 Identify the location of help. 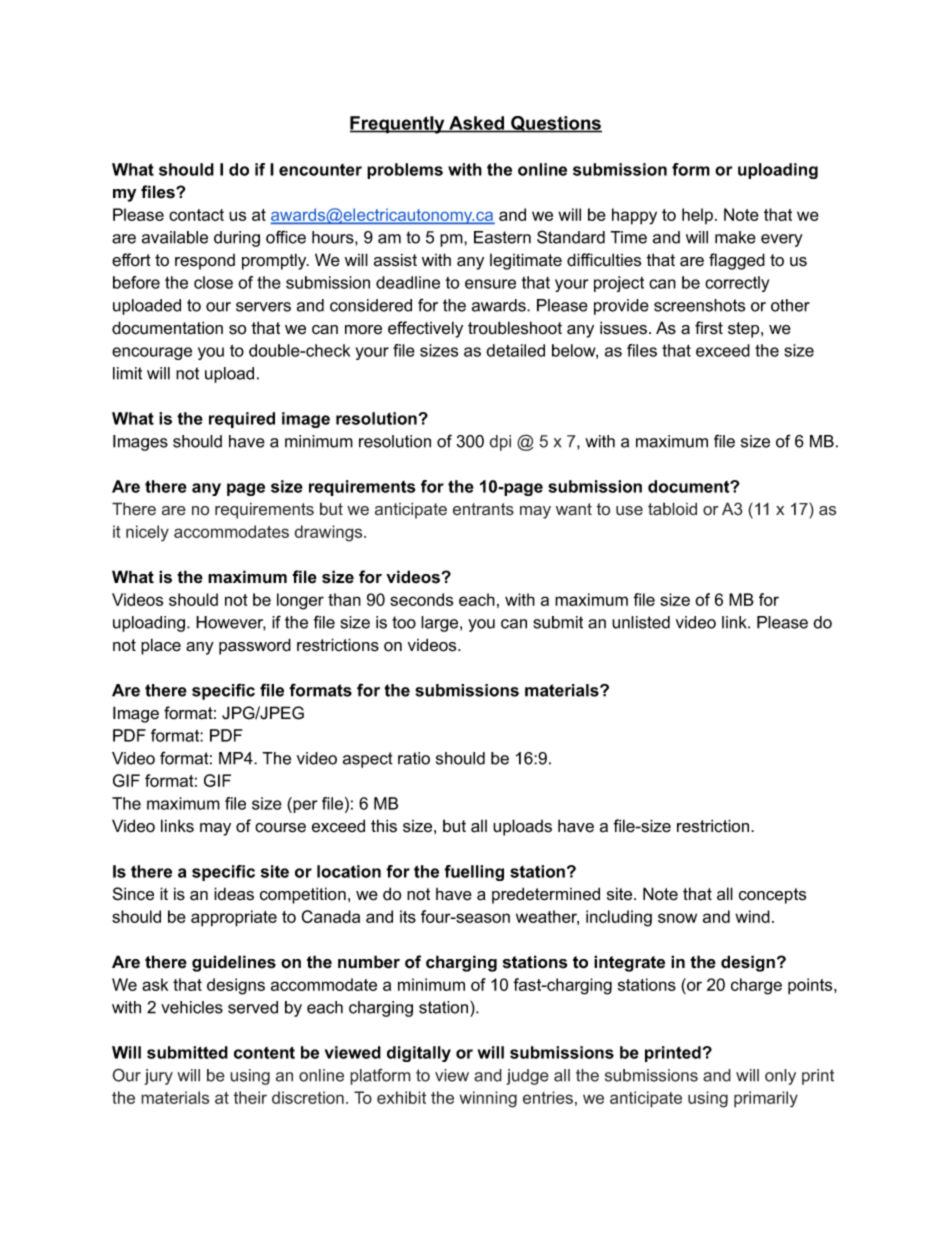
(697, 216).
